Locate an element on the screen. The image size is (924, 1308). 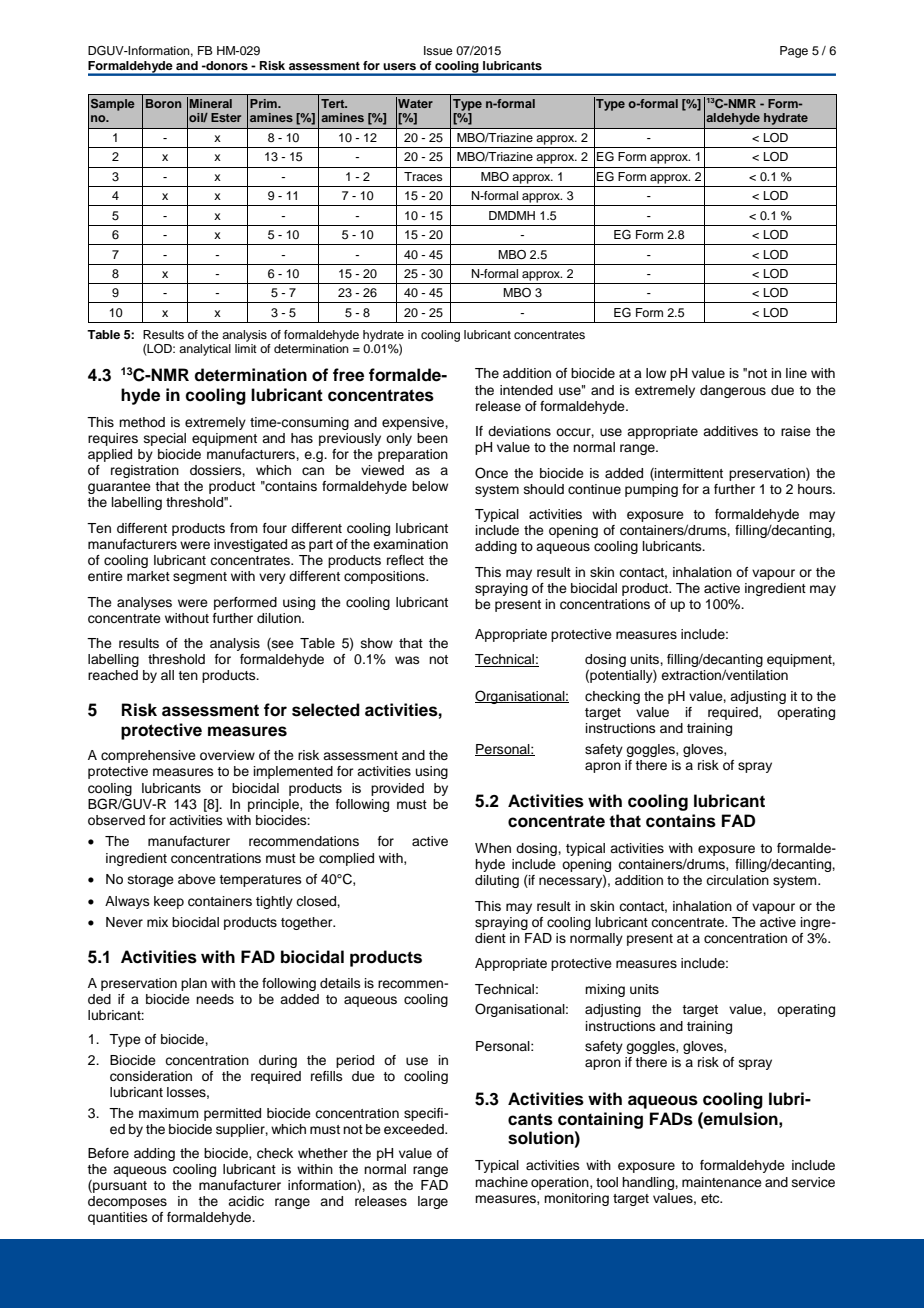
analyses is located at coordinates (144, 603).
